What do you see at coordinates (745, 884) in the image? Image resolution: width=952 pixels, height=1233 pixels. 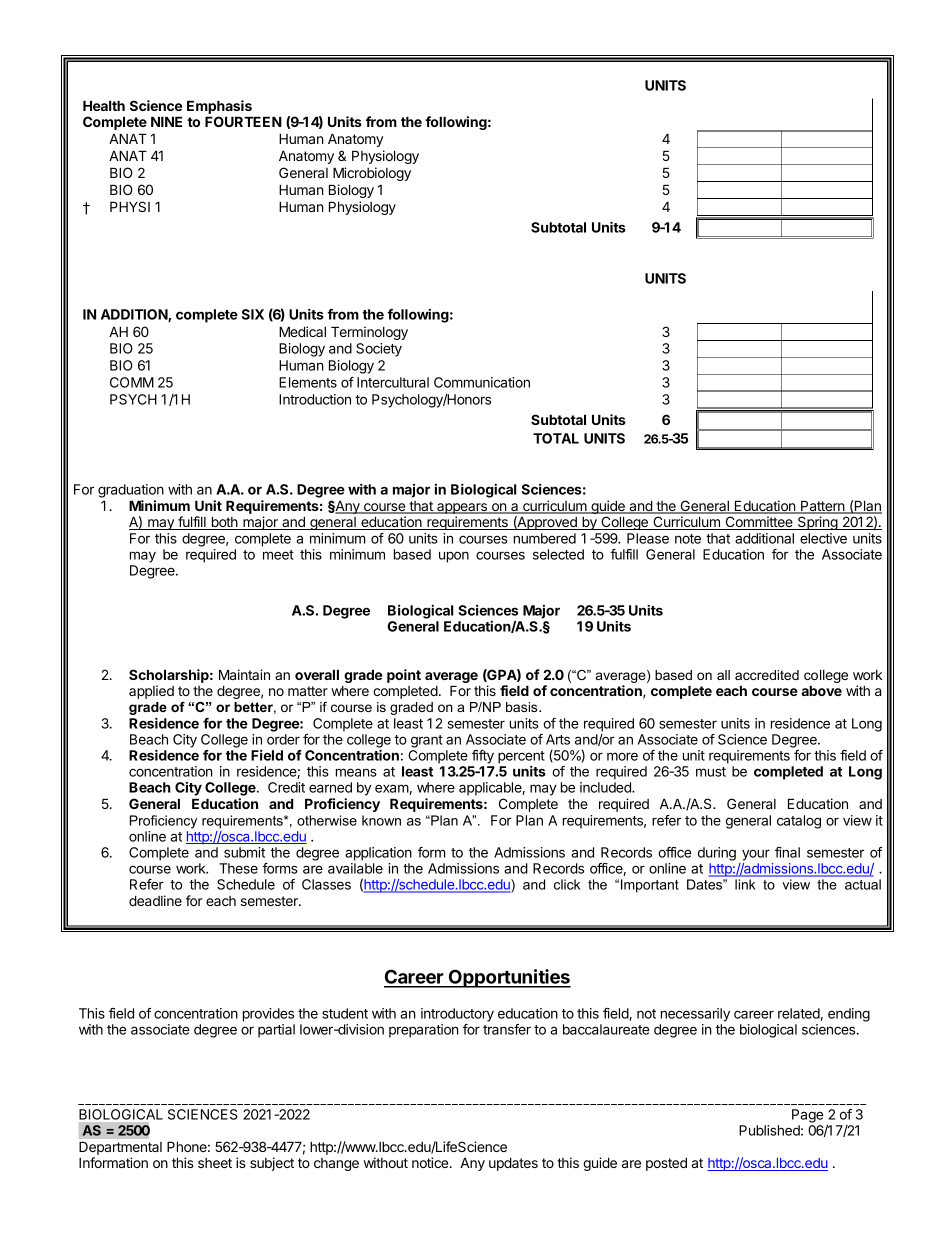 I see `link` at bounding box center [745, 884].
